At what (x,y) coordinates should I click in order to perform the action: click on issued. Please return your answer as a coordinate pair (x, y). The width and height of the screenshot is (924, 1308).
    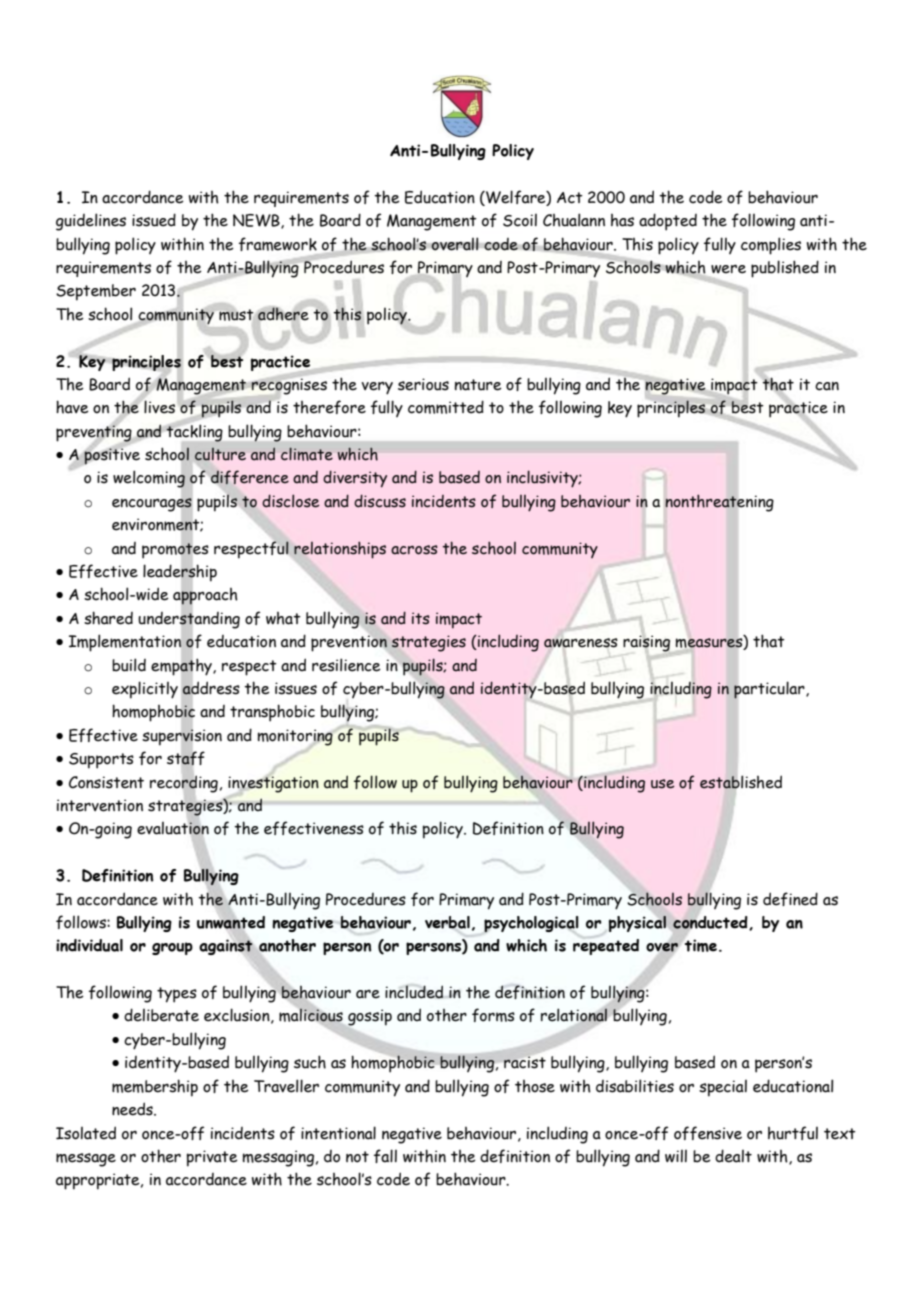
    Looking at the image, I should click on (154, 220).
